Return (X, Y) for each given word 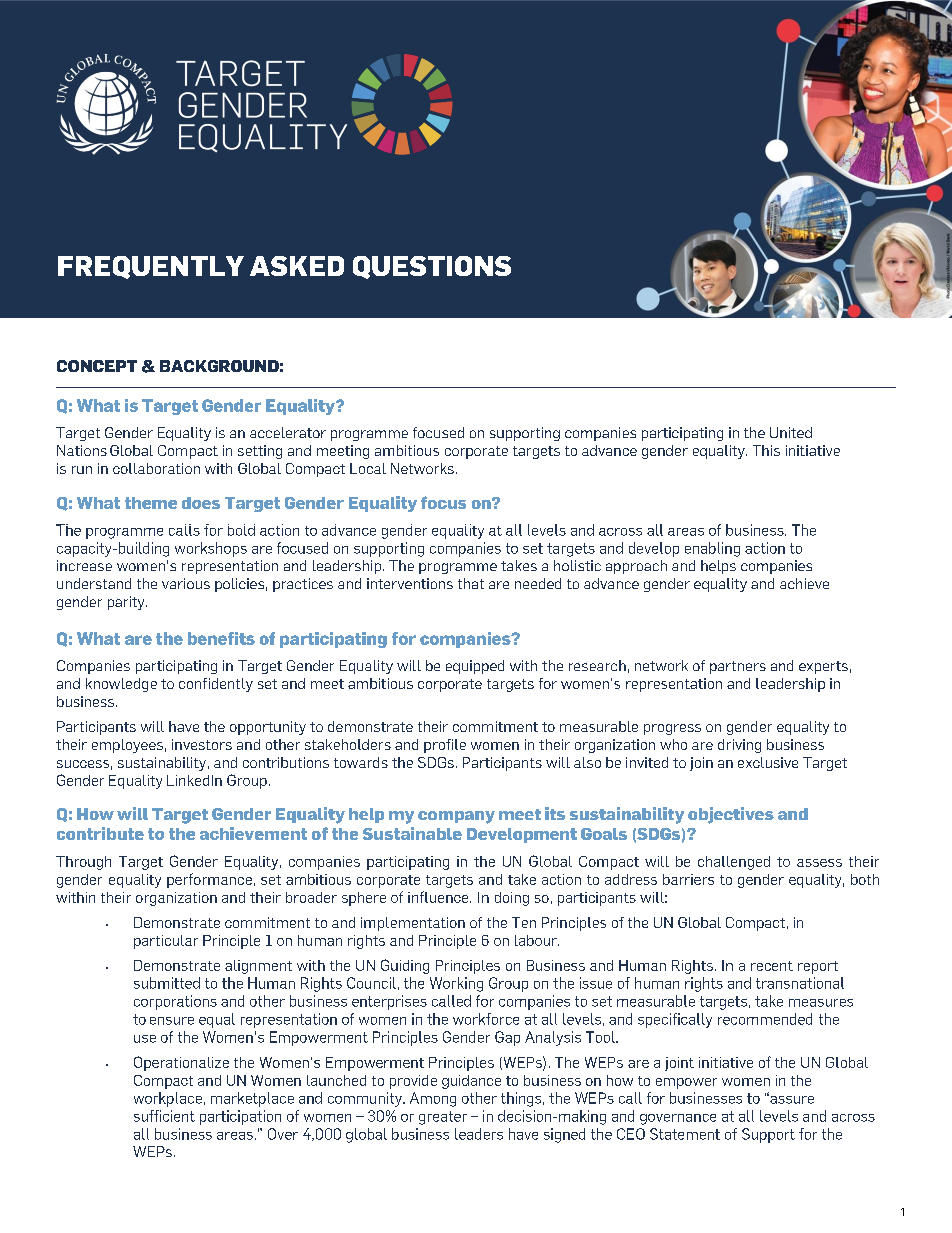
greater (443, 1118)
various (186, 583)
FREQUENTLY (151, 267)
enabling (712, 549)
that (471, 583)
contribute (100, 833)
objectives (731, 815)
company (456, 817)
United (791, 432)
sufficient (164, 1116)
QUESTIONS (432, 267)
